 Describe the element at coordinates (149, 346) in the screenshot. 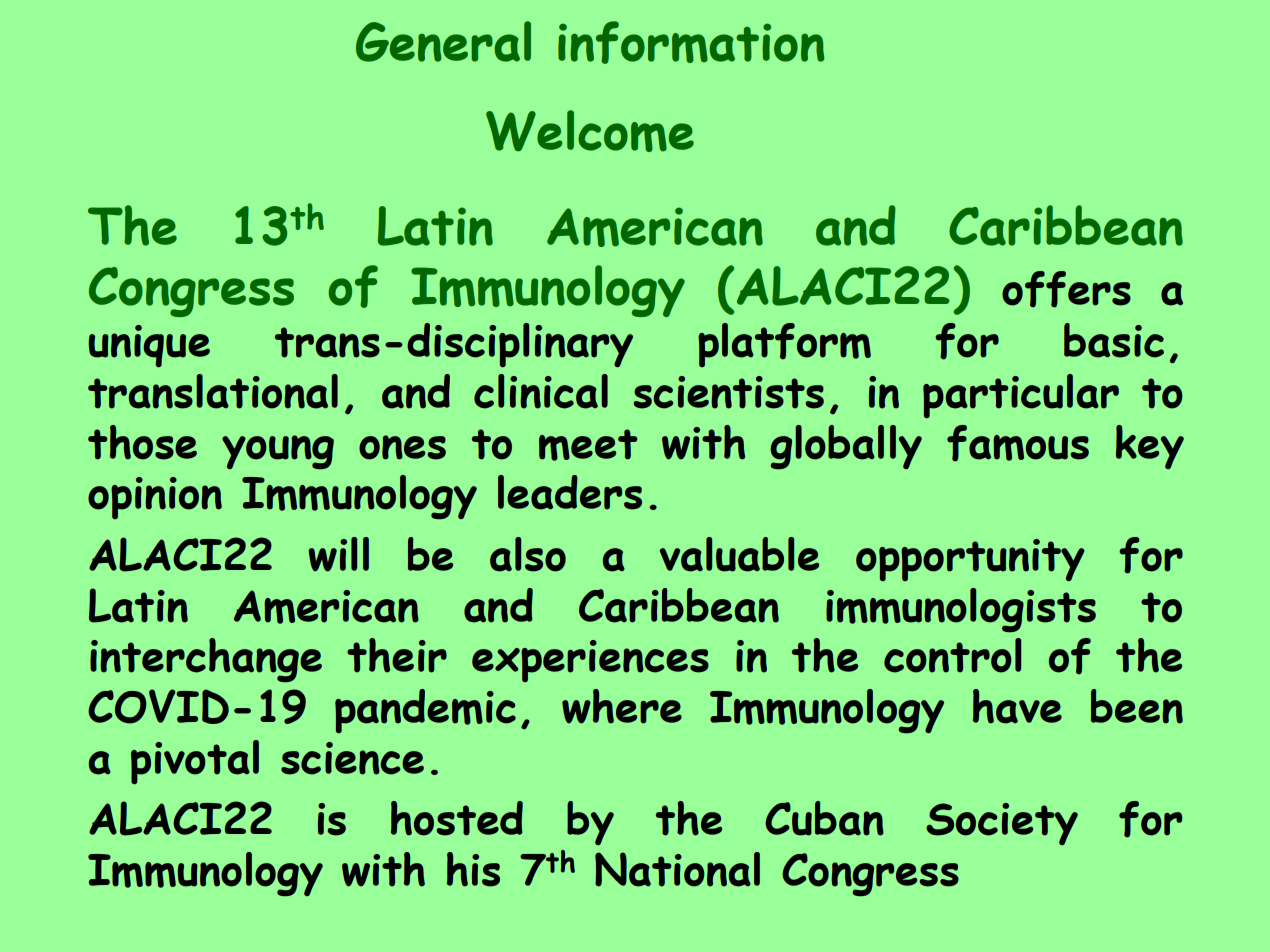

I see `unique` at that location.
